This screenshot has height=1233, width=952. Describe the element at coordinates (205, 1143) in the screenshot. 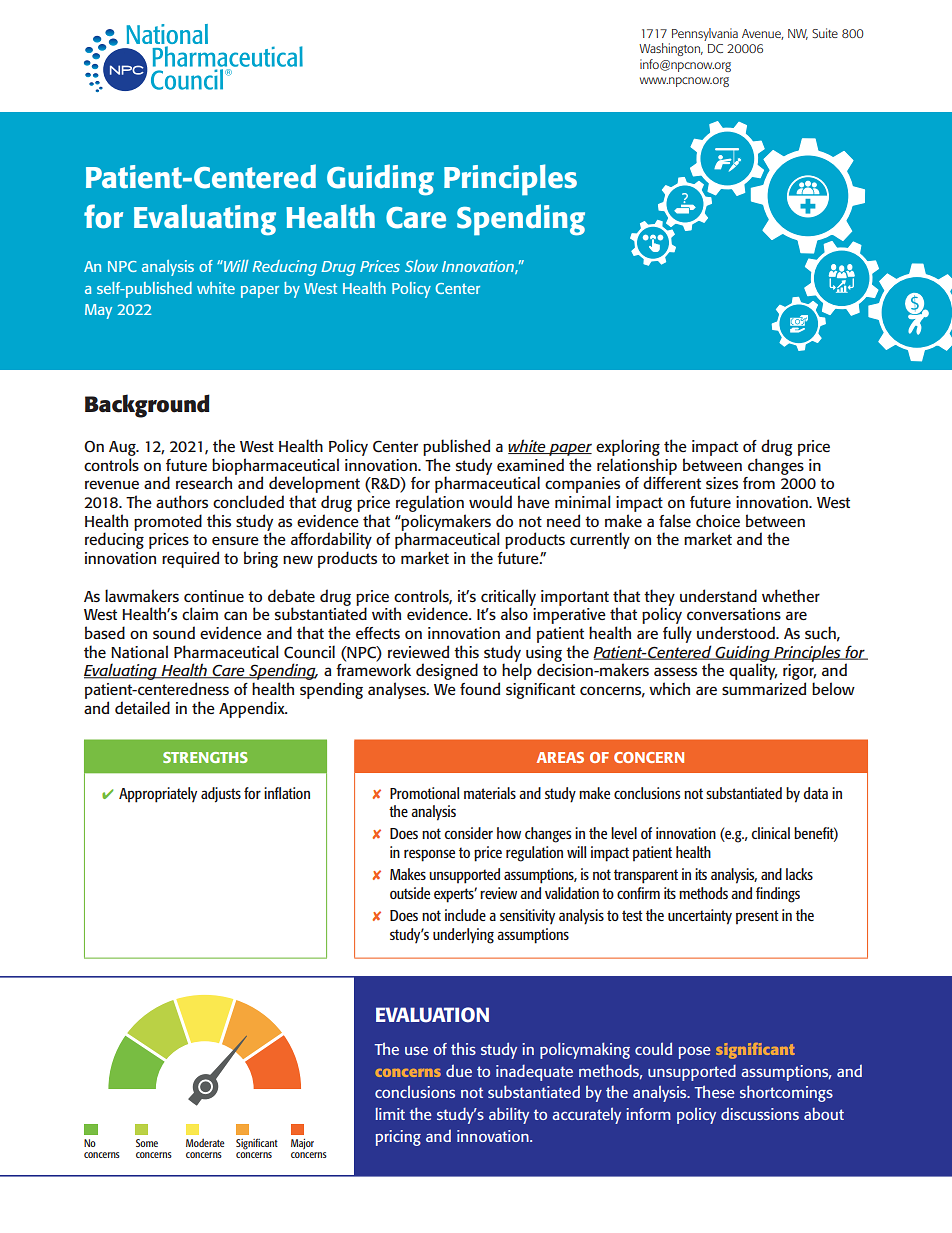

I see `Moderate` at that location.
